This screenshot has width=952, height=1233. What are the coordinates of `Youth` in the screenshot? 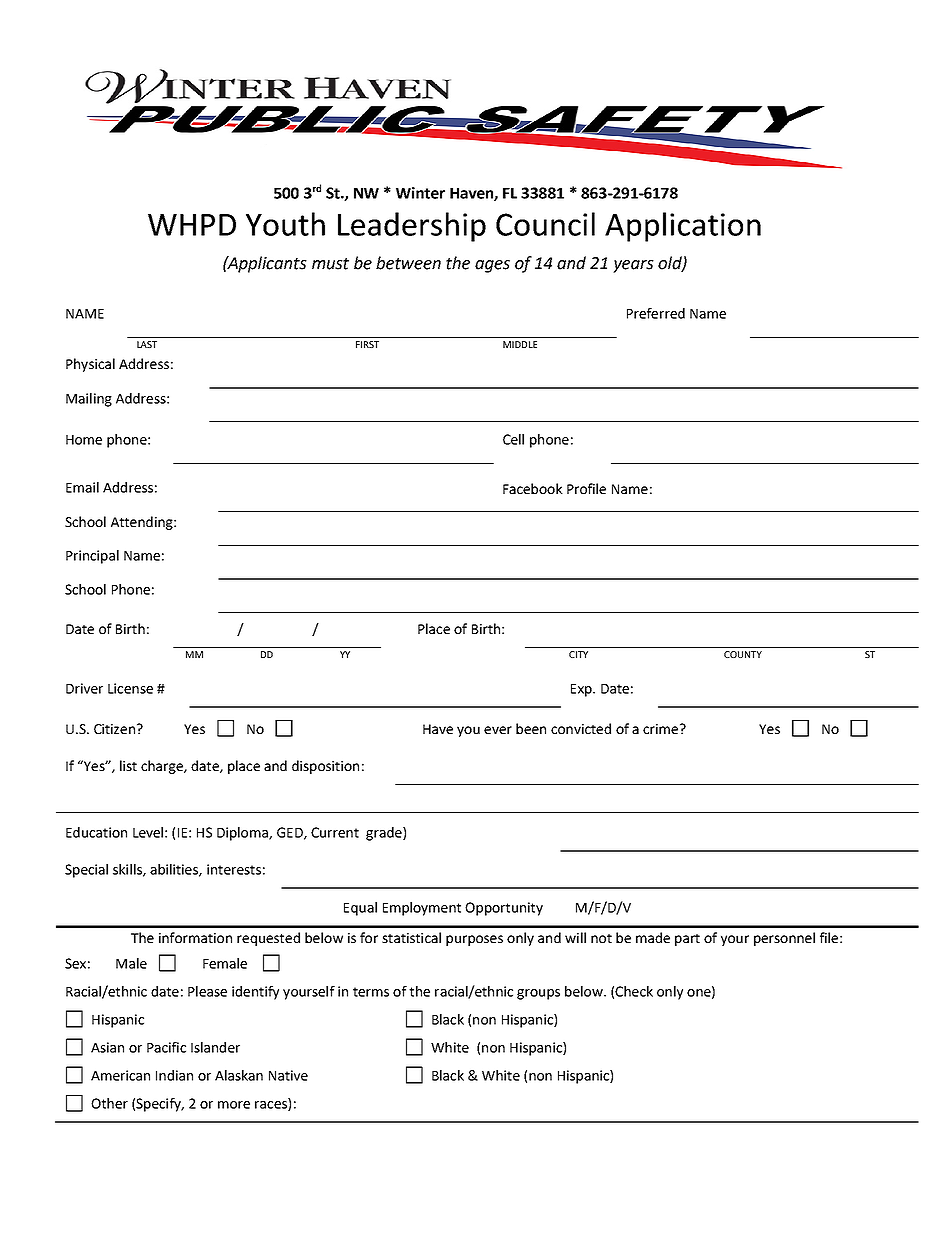 It's located at (285, 224).
